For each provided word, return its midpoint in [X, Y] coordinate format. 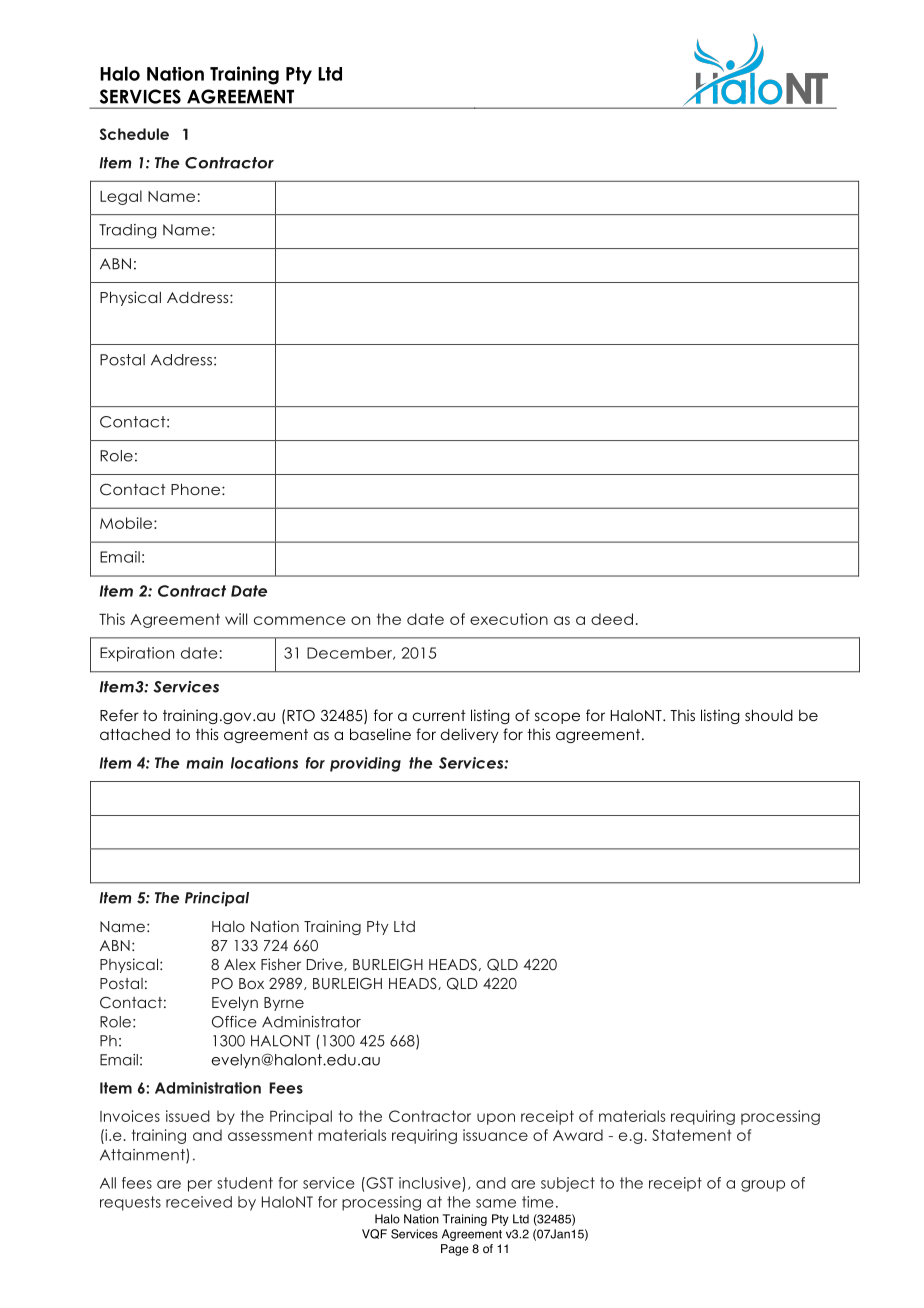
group [763, 1186]
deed [612, 619]
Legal [121, 197]
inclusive [430, 1183]
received [199, 1202]
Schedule [134, 134]
